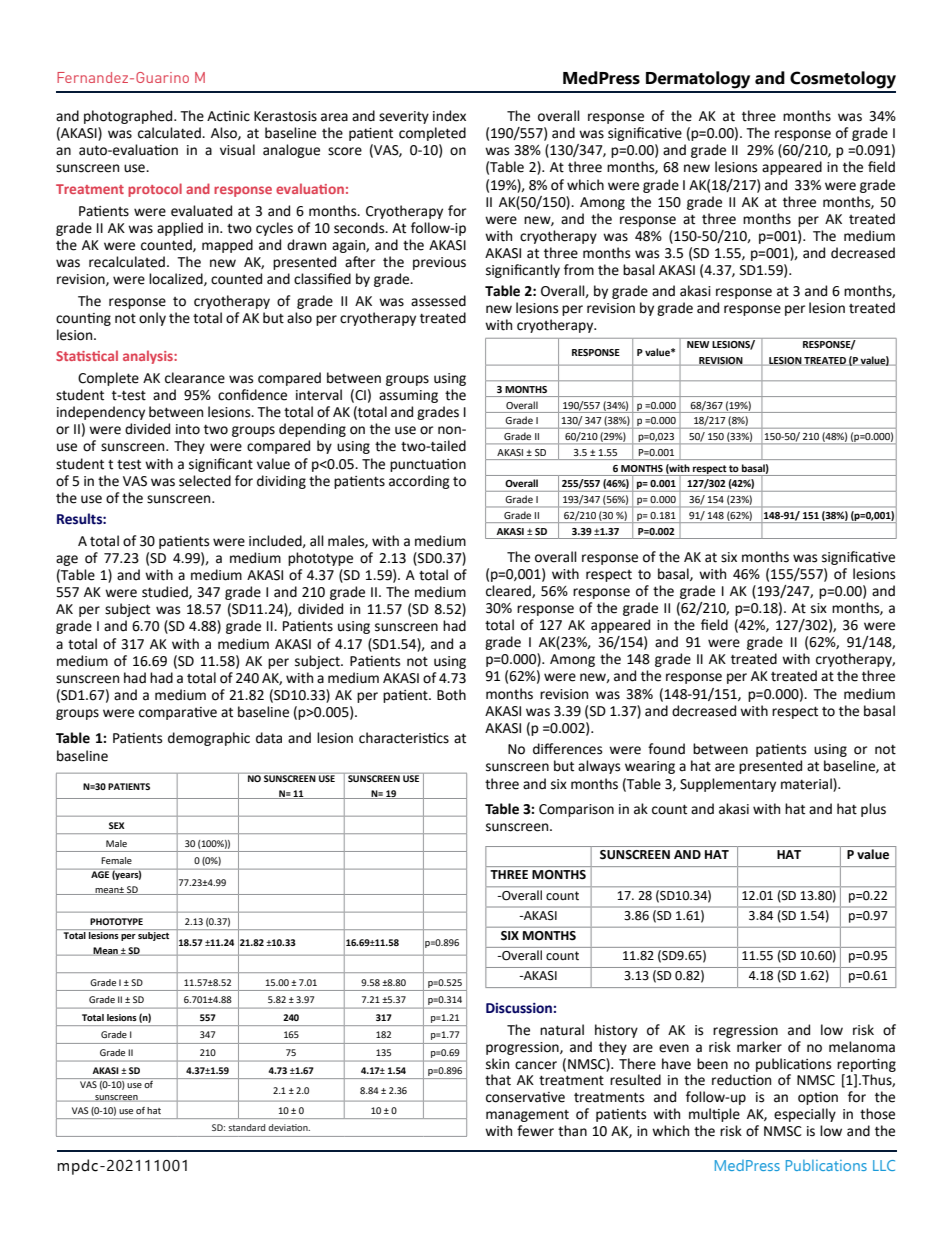 The image size is (952, 1233). Describe the element at coordinates (527, 1116) in the page. I see `management` at that location.
